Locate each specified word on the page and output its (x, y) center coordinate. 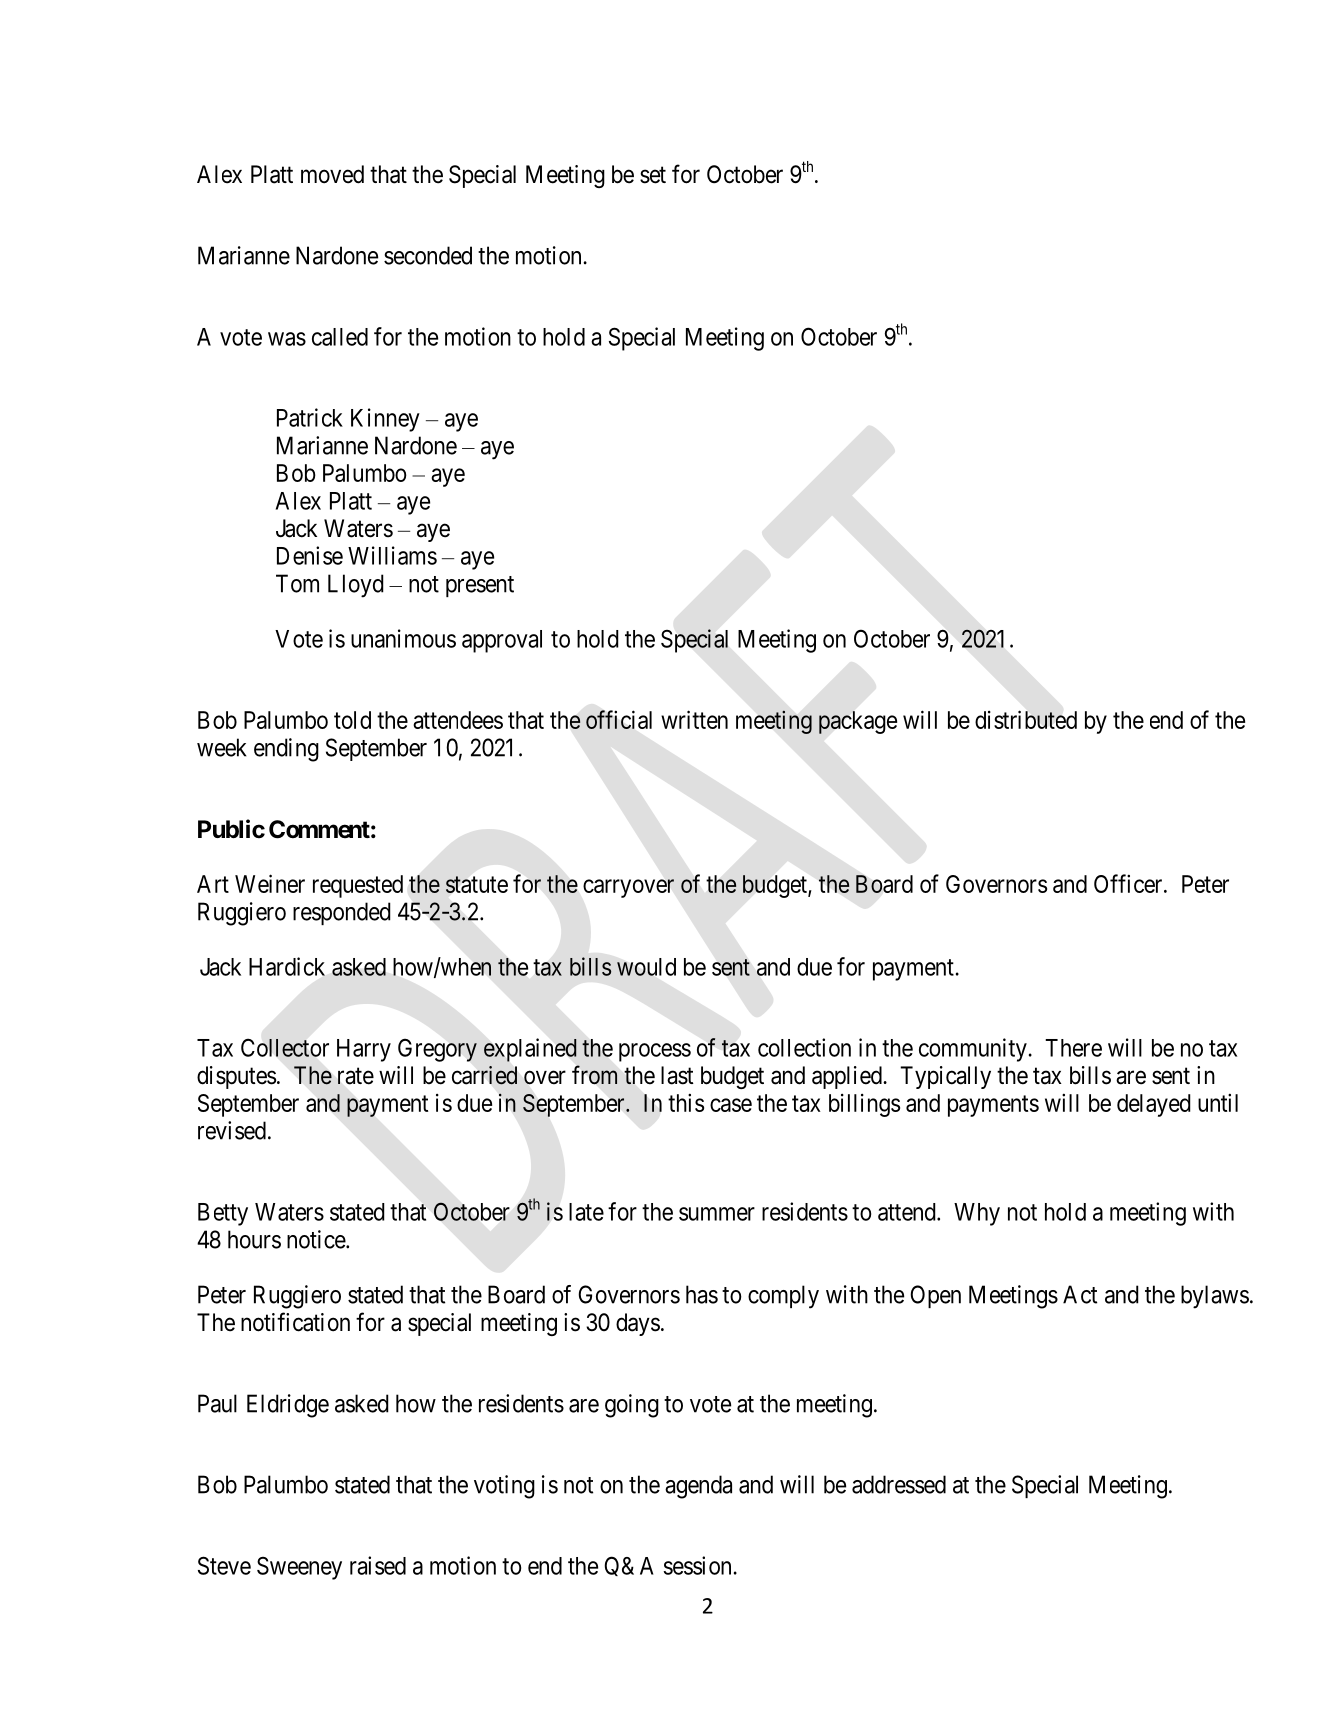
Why (977, 1214)
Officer (1129, 883)
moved (332, 174)
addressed (899, 1484)
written (694, 719)
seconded (428, 255)
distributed (1026, 719)
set (653, 175)
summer (717, 1214)
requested (358, 886)
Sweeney (299, 1568)
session (697, 1565)
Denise (310, 555)
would (646, 967)
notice (317, 1239)
